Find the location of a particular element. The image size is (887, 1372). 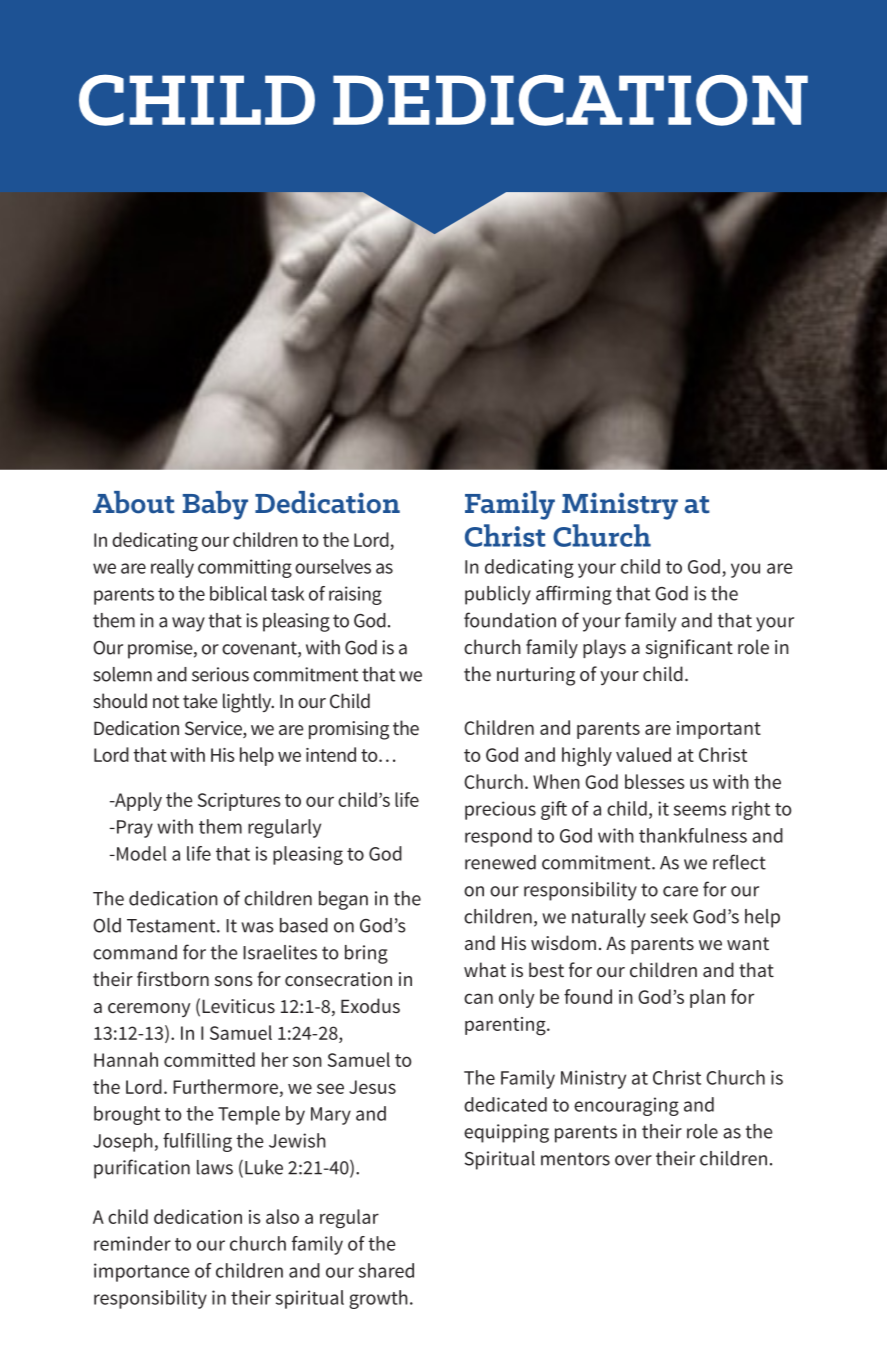

affirming is located at coordinates (574, 595).
